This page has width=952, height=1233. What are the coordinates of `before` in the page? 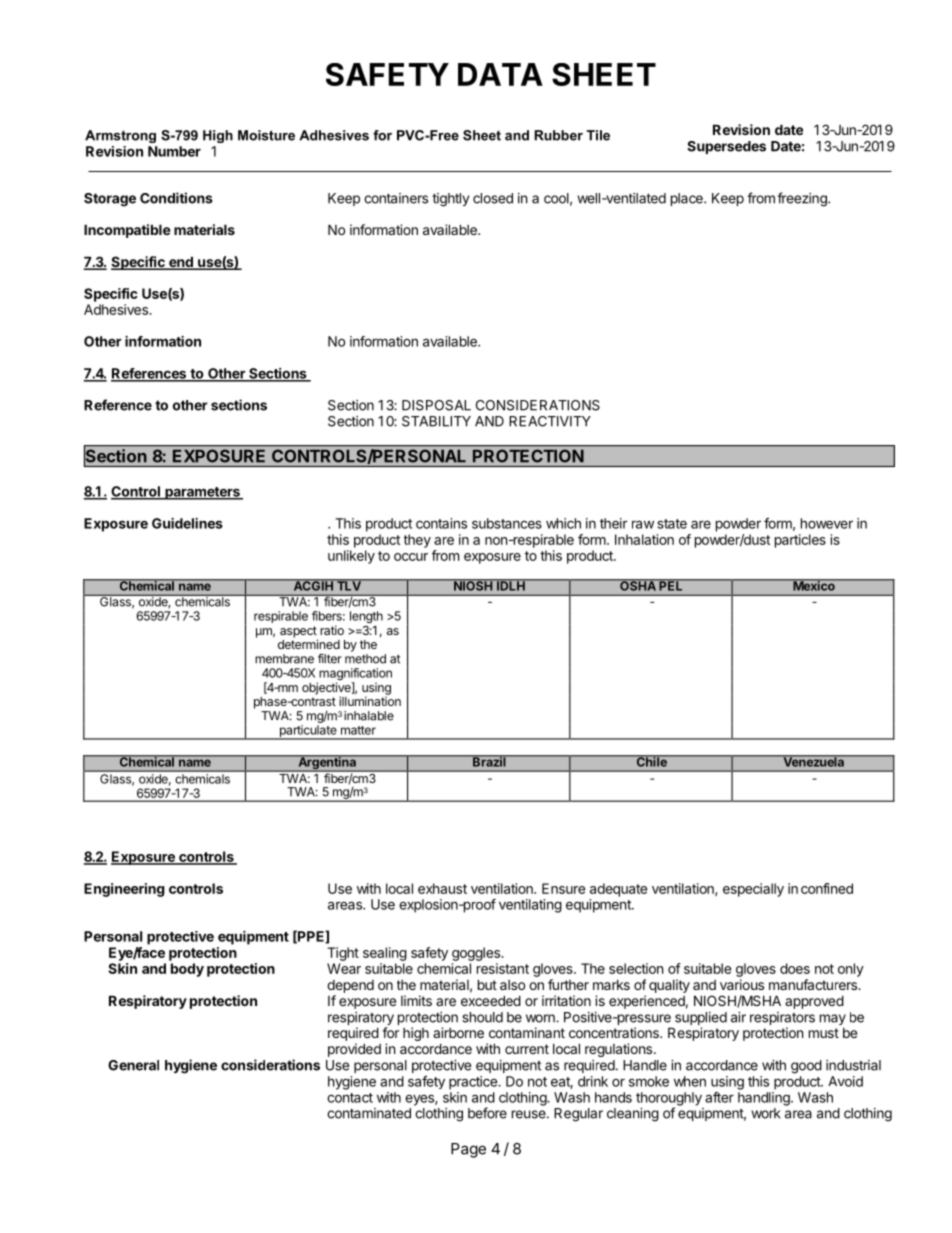 It's located at (487, 1113).
